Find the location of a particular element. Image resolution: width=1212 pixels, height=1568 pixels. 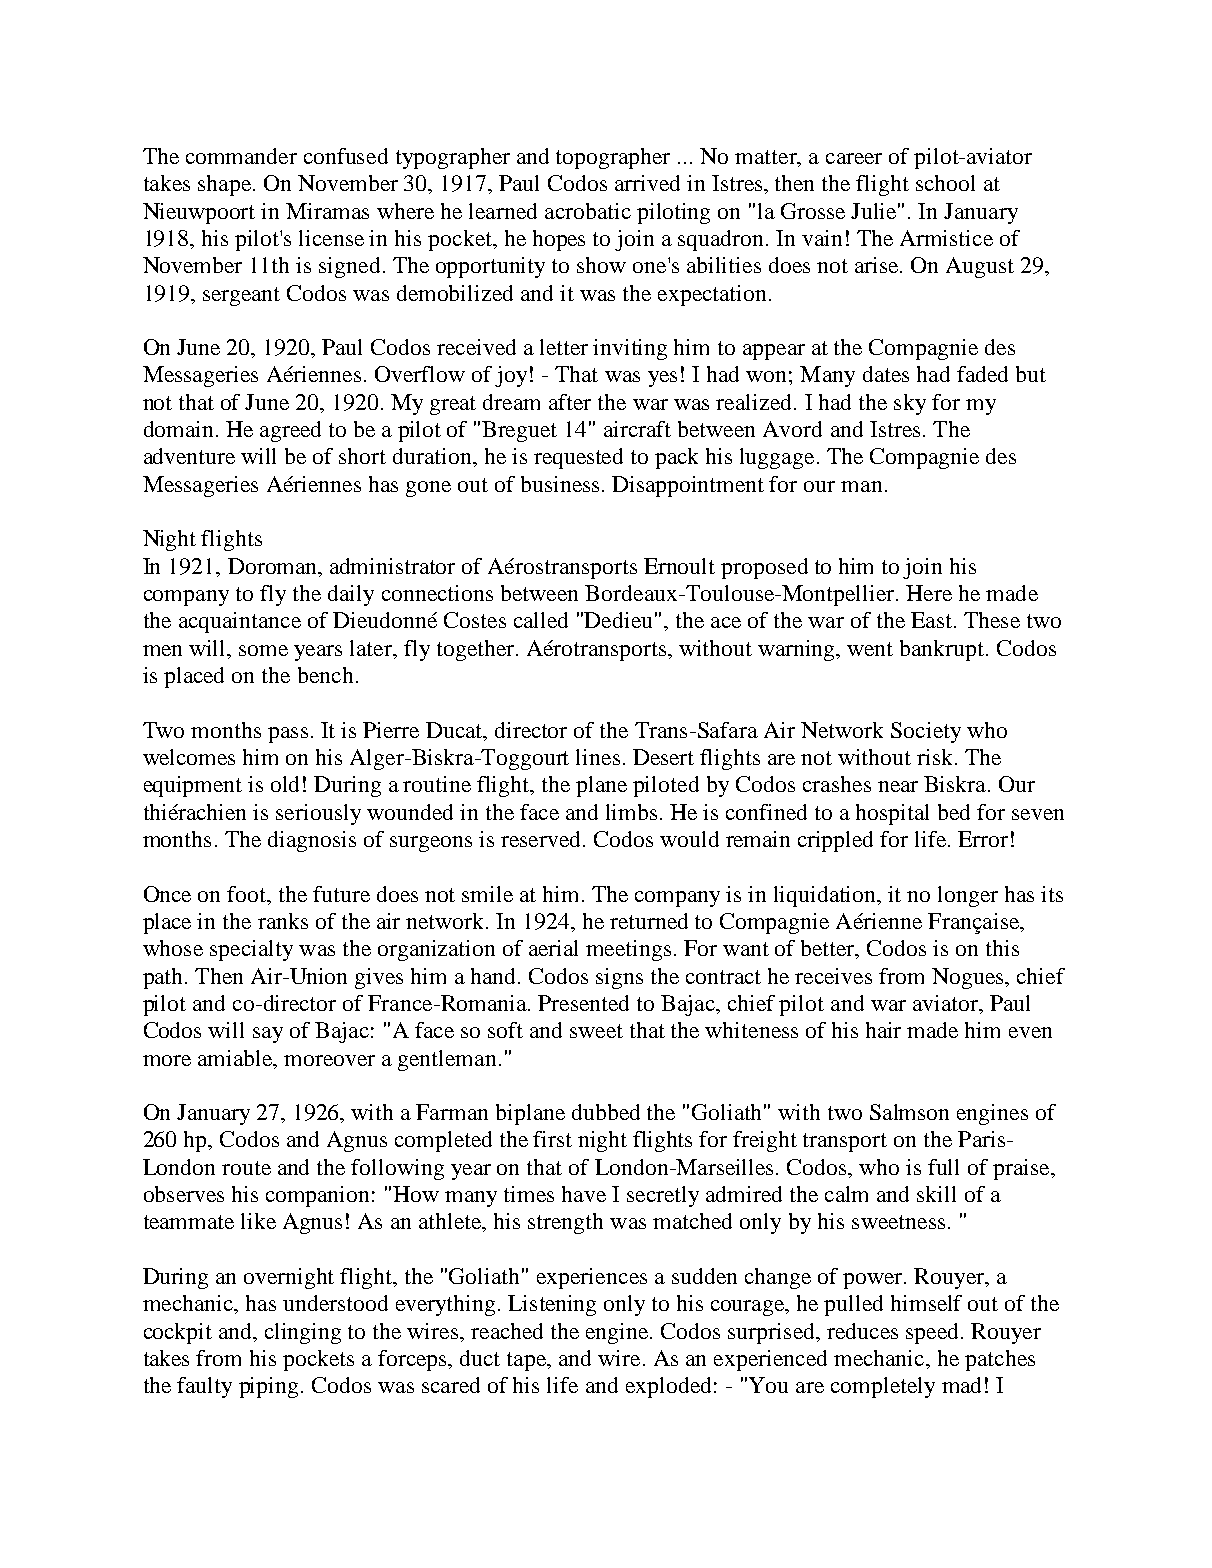

shape is located at coordinates (224, 185).
